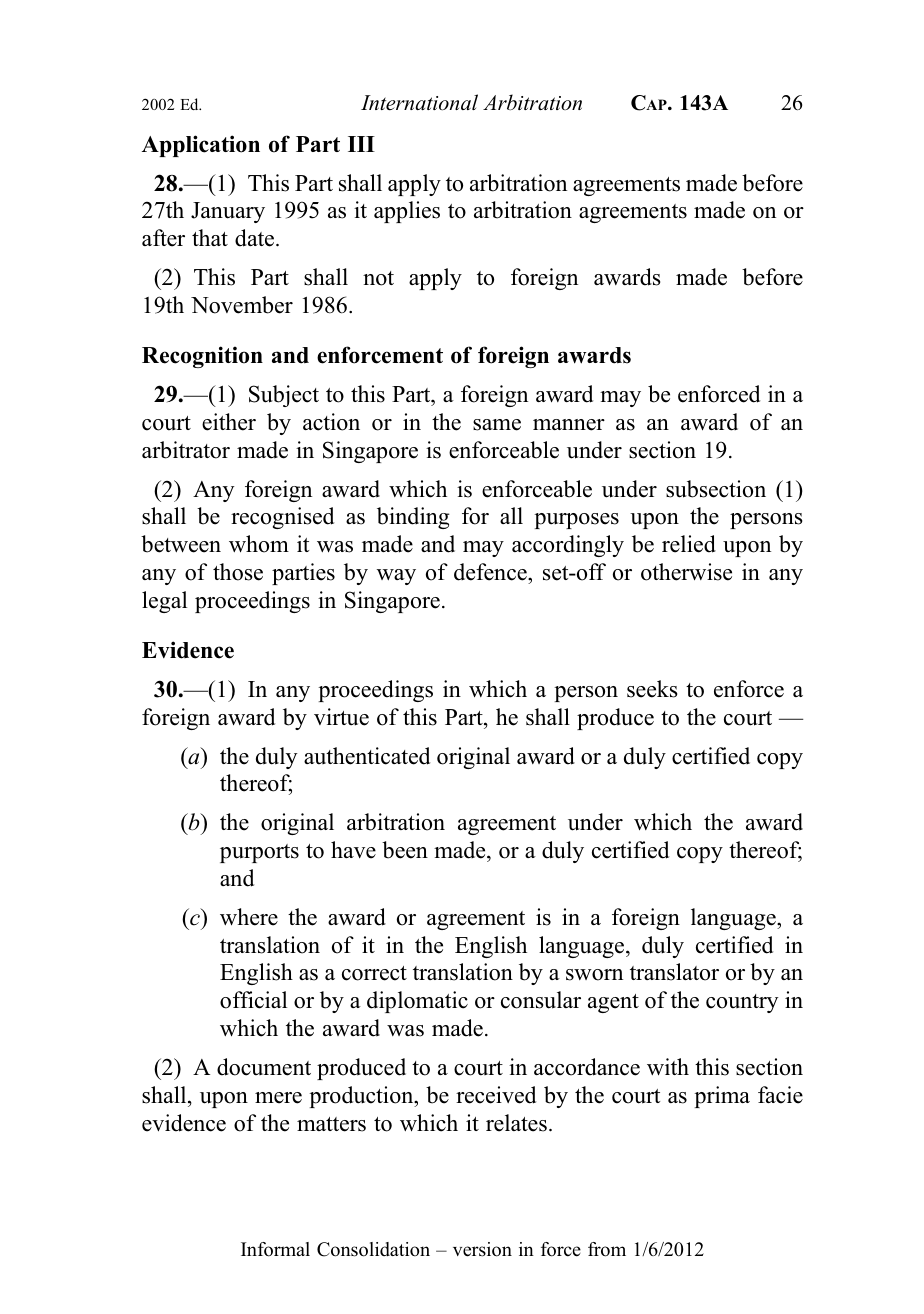 This screenshot has height=1314, width=924. Describe the element at coordinates (407, 212) in the screenshot. I see `applies` at that location.
